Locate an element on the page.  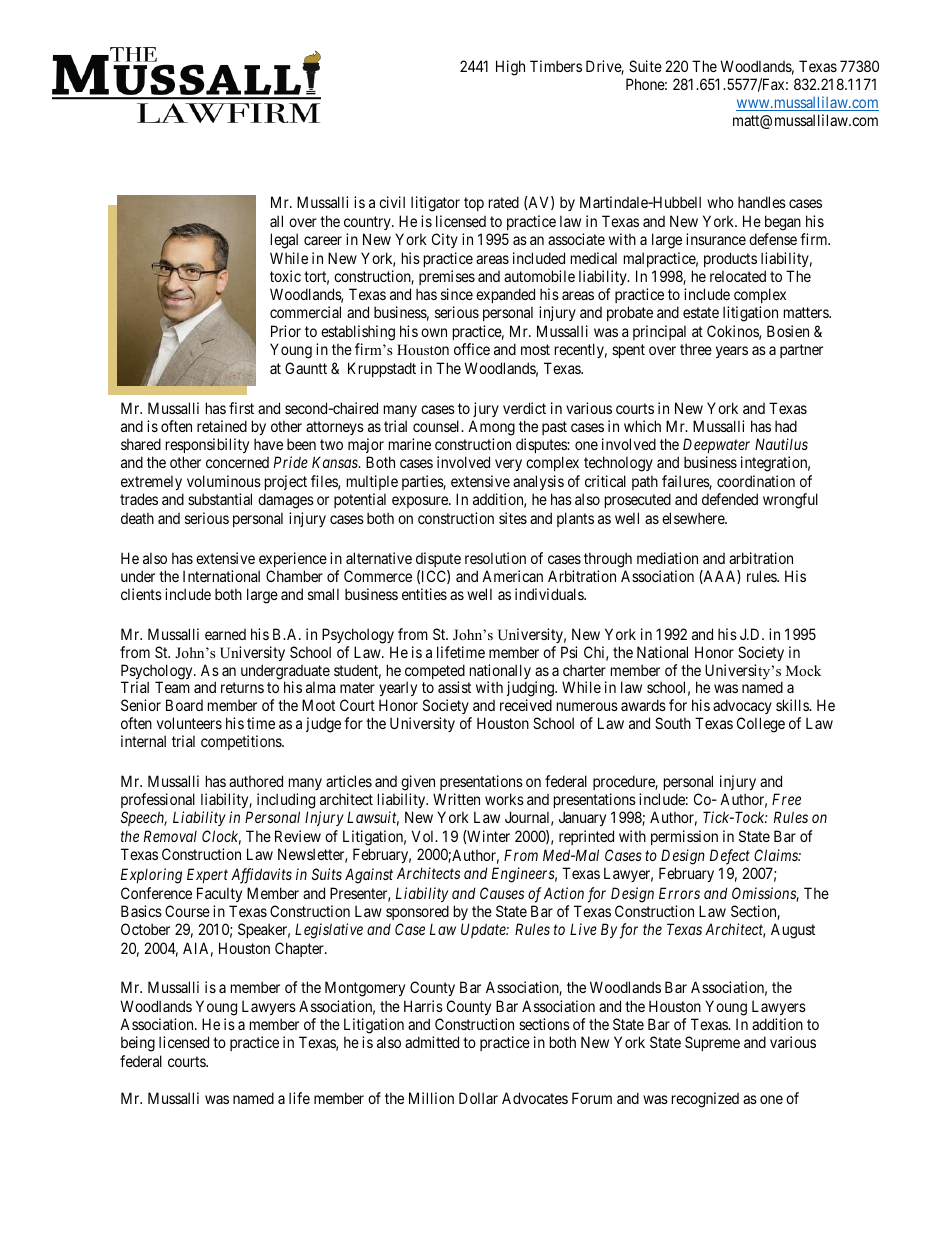
recognized is located at coordinates (705, 1100).
